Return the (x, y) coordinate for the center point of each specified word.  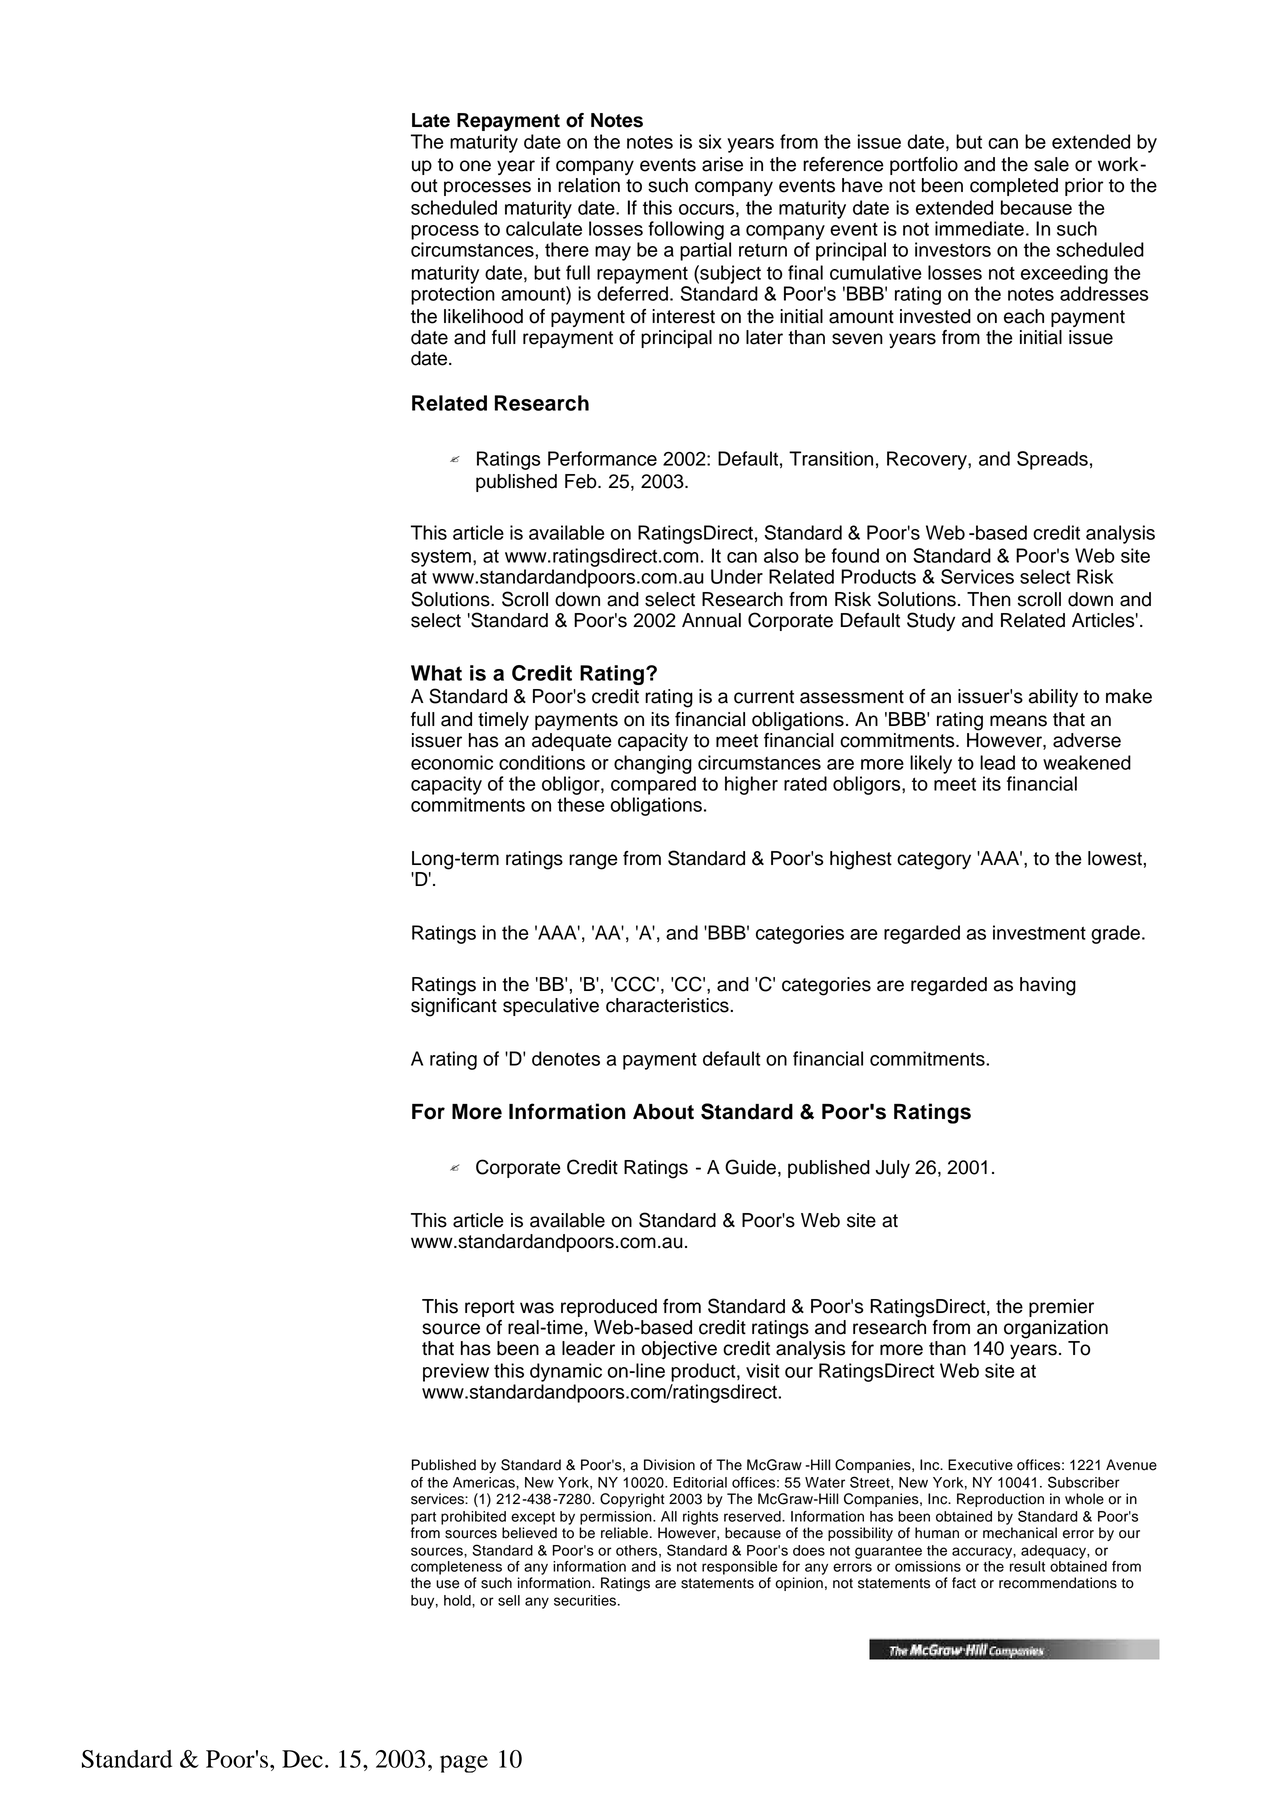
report (490, 1308)
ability (1053, 698)
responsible (740, 1568)
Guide (750, 1167)
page (464, 1764)
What (436, 673)
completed (1014, 187)
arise (722, 164)
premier (1061, 1308)
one (475, 166)
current (764, 697)
